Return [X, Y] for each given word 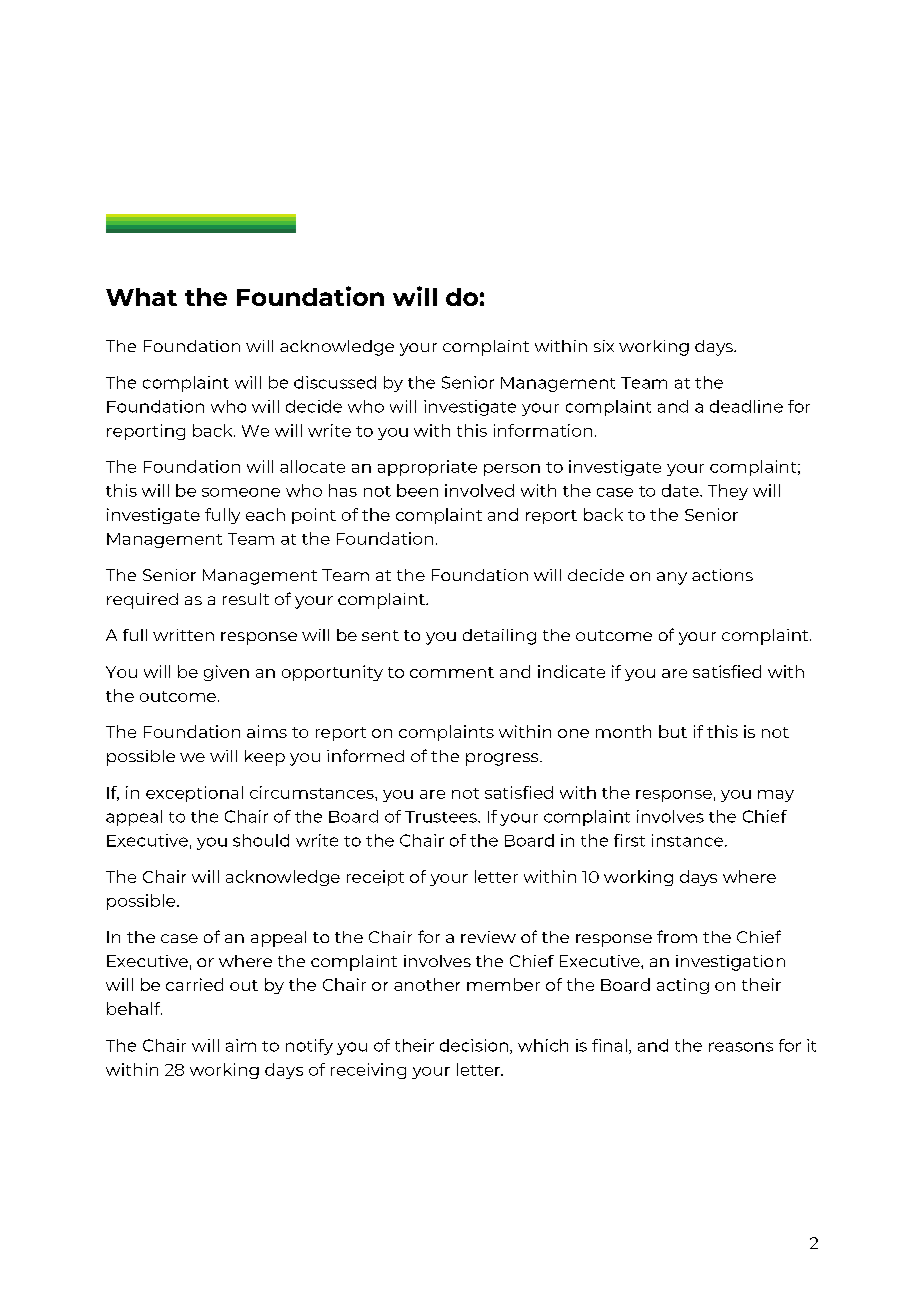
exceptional [194, 794]
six [604, 346]
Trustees [442, 817]
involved [479, 490]
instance [689, 840]
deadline [746, 406]
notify [309, 1047]
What [141, 297]
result [246, 599]
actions [722, 575]
